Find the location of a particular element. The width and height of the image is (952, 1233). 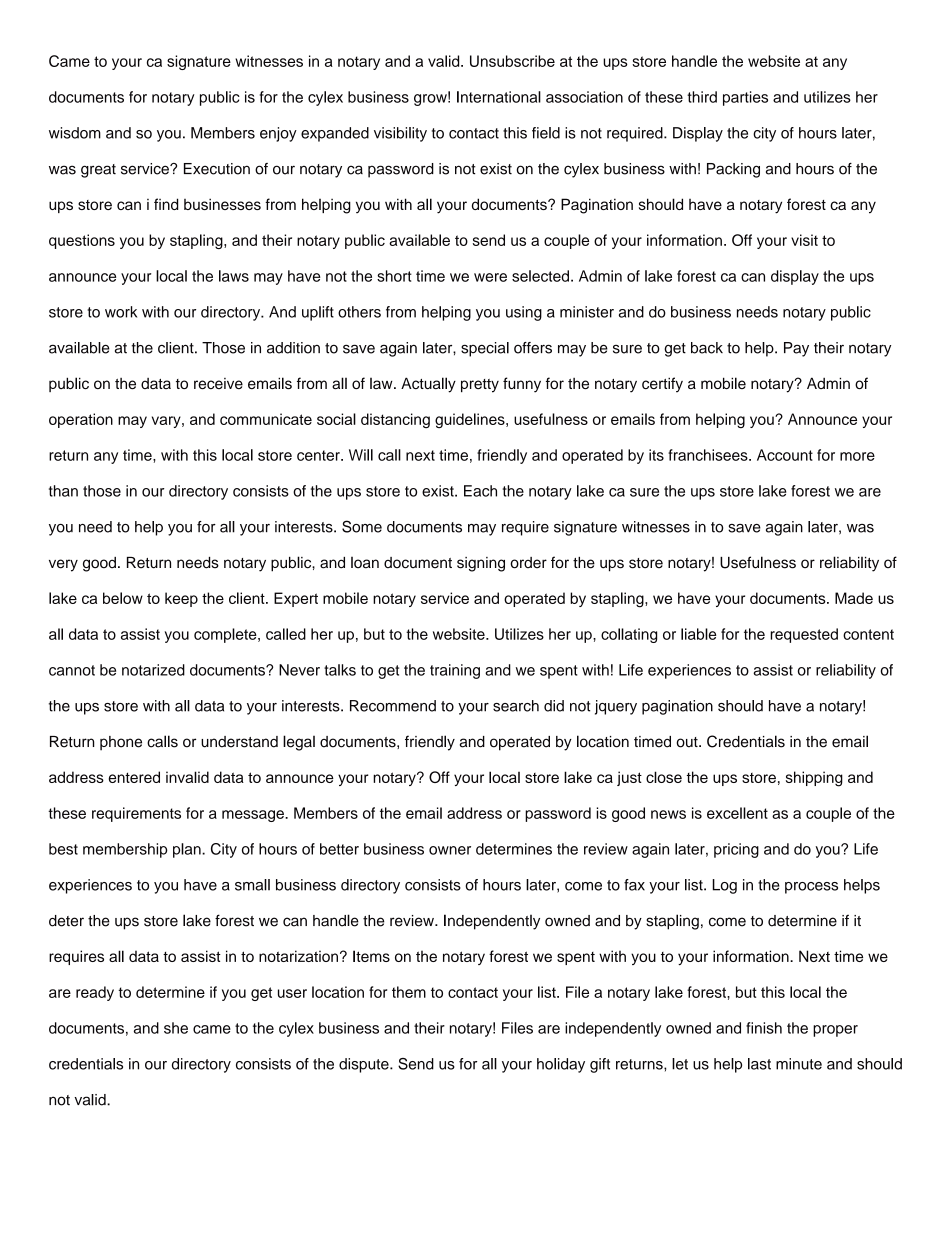

Made is located at coordinates (854, 598).
